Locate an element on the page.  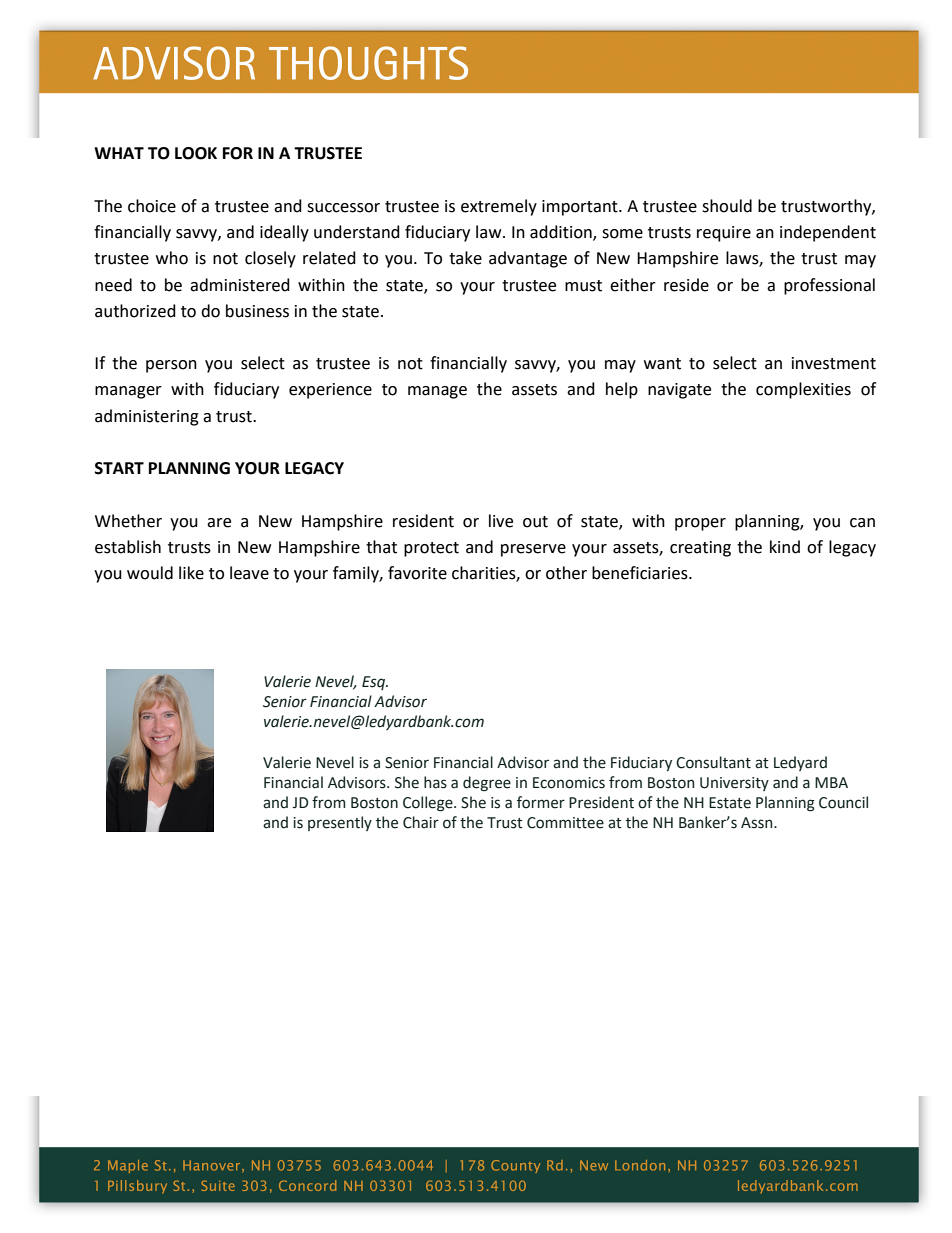
degree is located at coordinates (487, 784).
